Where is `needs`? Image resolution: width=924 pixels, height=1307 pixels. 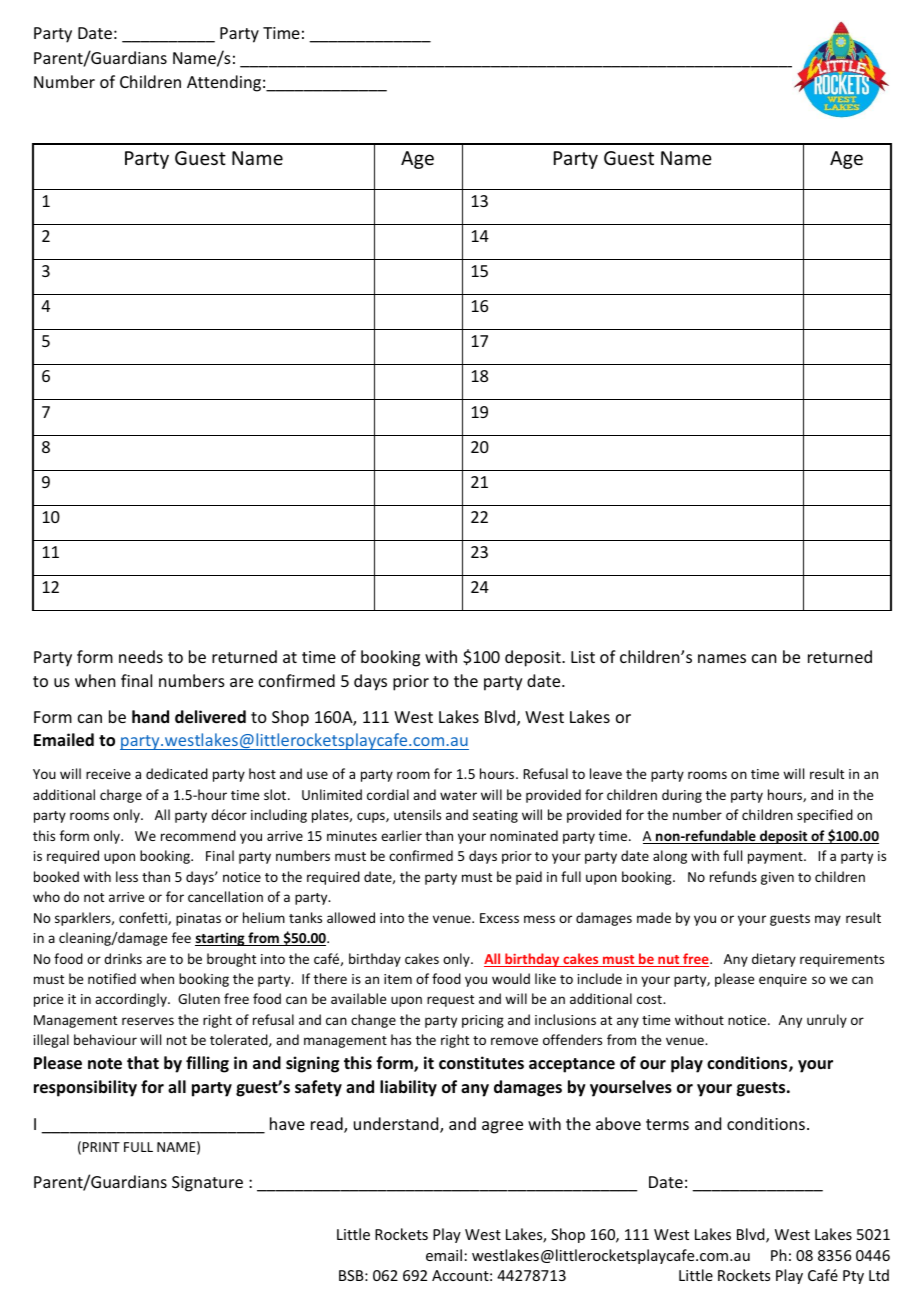 needs is located at coordinates (141, 656).
